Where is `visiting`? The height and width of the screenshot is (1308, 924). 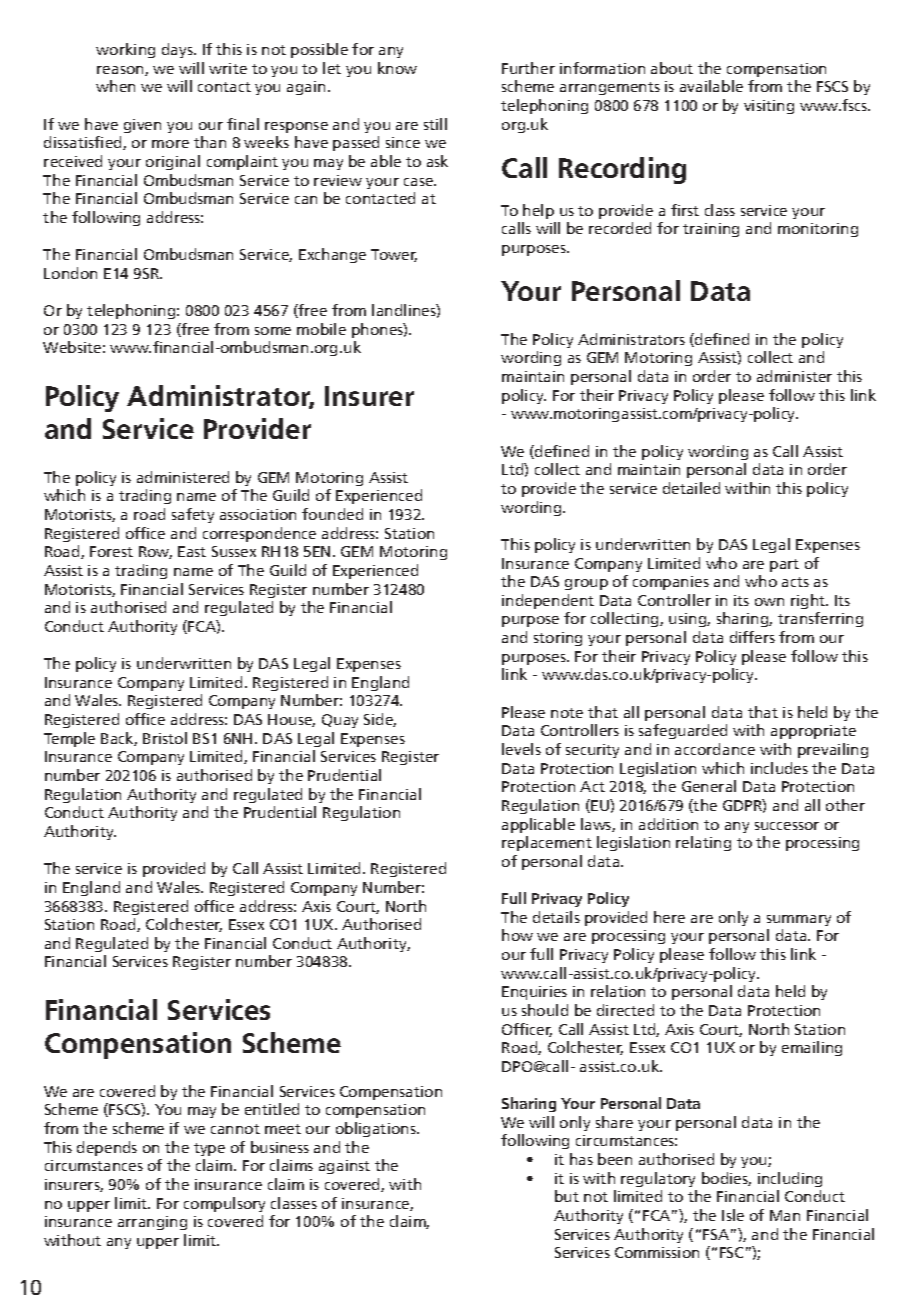
visiting is located at coordinates (769, 107).
